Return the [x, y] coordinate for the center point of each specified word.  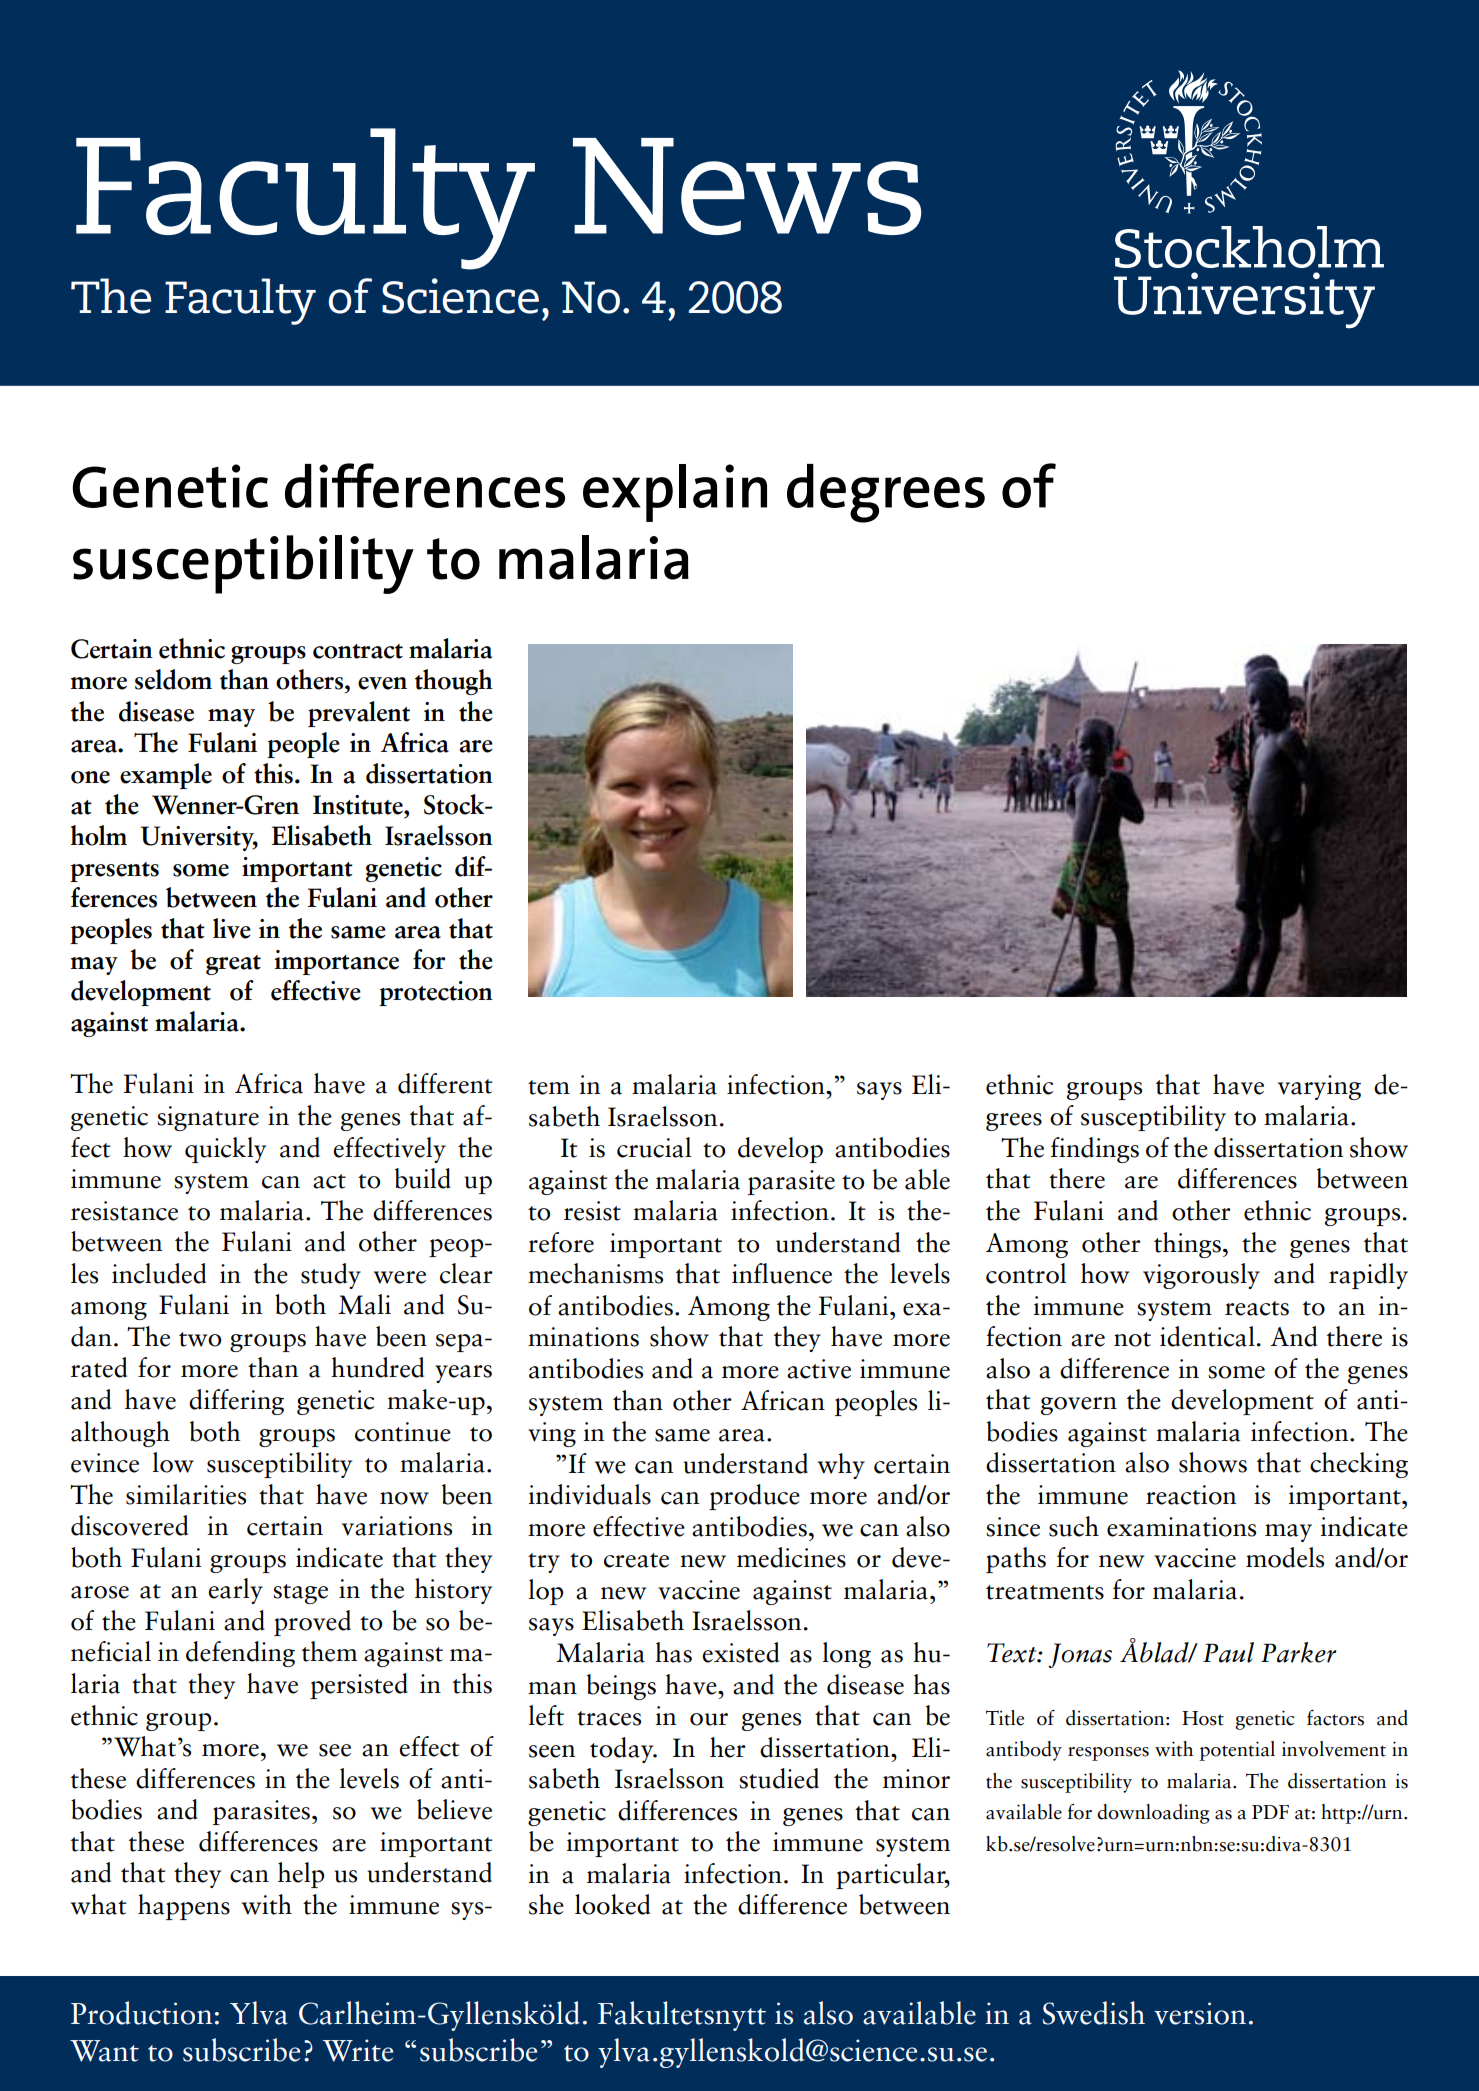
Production [141, 2013]
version [1200, 2013]
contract [358, 651]
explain [675, 493]
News [747, 186]
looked [612, 1904]
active [819, 1369]
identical [1207, 1336]
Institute [359, 805]
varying [1319, 1087]
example [166, 776]
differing [236, 1402]
